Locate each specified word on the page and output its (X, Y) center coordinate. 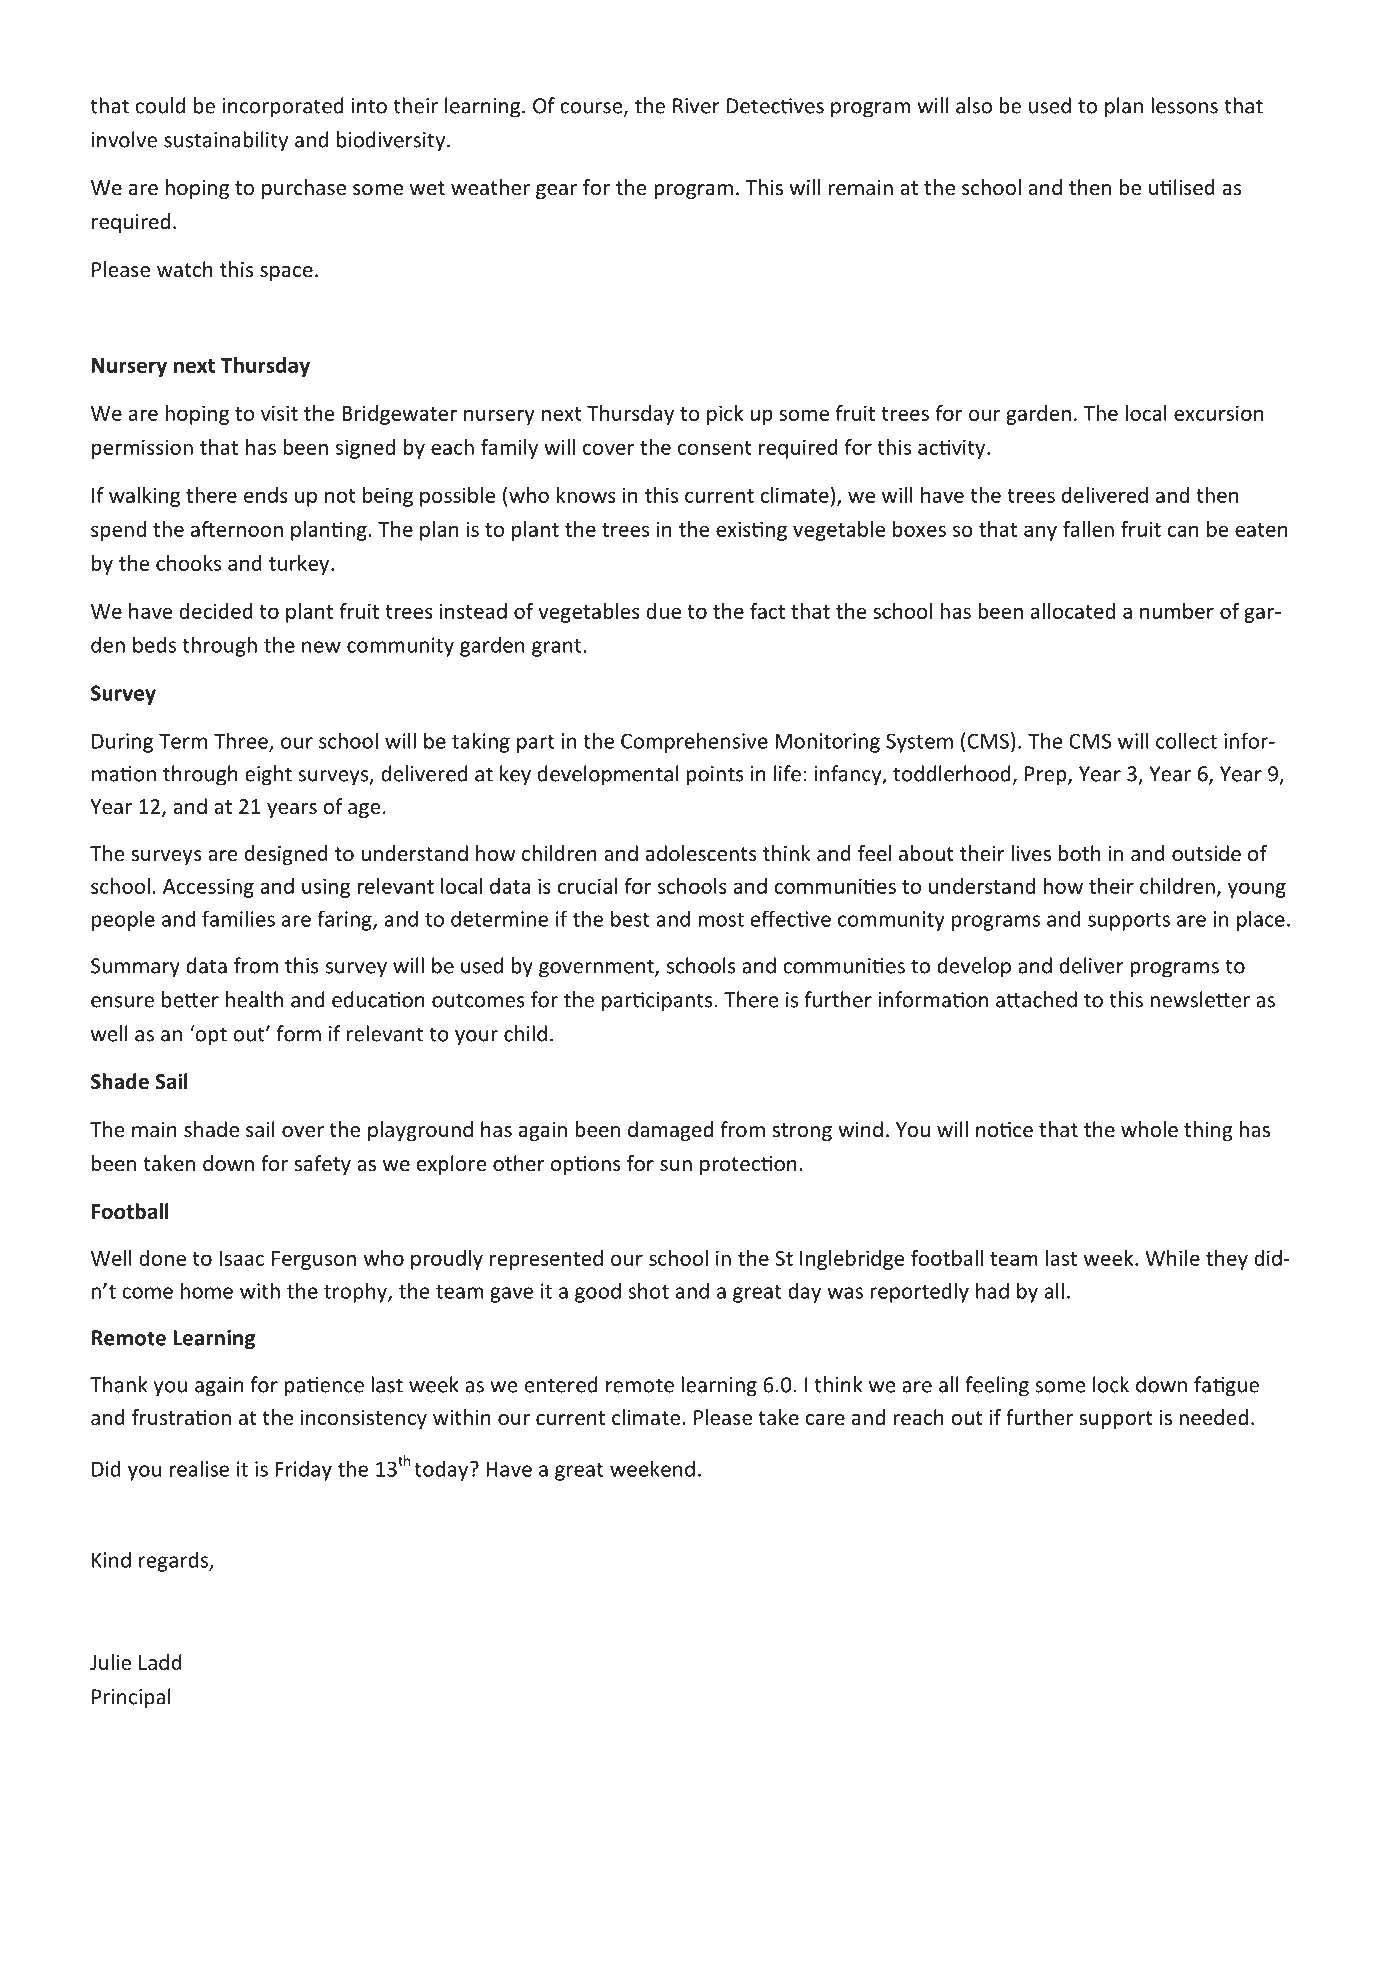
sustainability (226, 141)
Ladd (160, 1662)
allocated (1073, 611)
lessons (1184, 105)
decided (216, 611)
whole (1149, 1129)
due (663, 611)
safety (322, 1165)
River (696, 106)
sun (676, 1166)
